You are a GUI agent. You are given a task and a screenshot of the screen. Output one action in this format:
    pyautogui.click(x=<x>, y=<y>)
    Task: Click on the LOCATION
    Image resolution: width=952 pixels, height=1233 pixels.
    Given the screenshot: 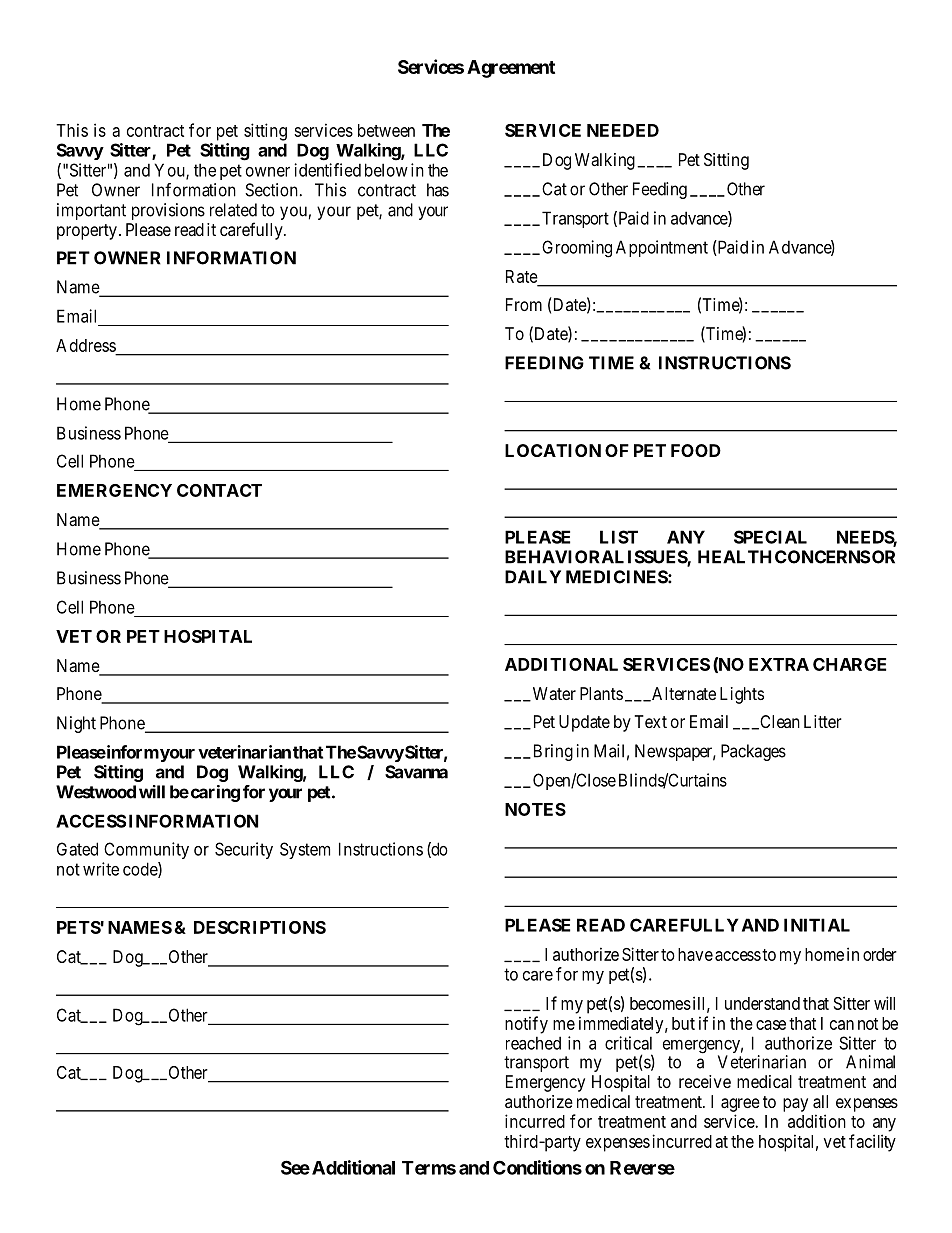 What is the action you would take?
    pyautogui.click(x=553, y=450)
